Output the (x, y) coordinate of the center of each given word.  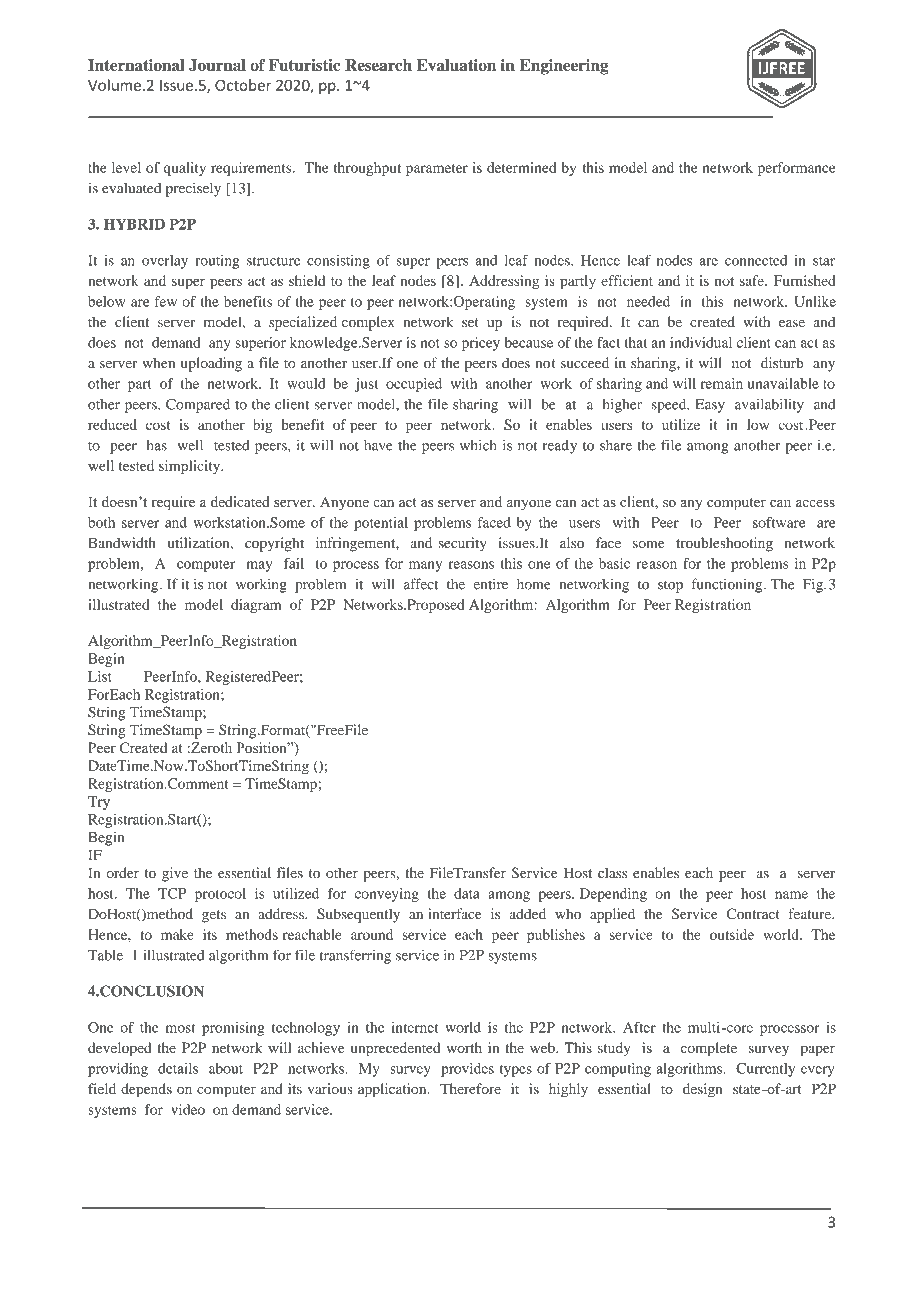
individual (701, 342)
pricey (481, 344)
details (178, 1068)
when (158, 362)
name (791, 895)
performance (797, 169)
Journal (217, 65)
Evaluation (456, 65)
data (467, 893)
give (175, 874)
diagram (256, 606)
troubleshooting (724, 544)
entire (491, 584)
